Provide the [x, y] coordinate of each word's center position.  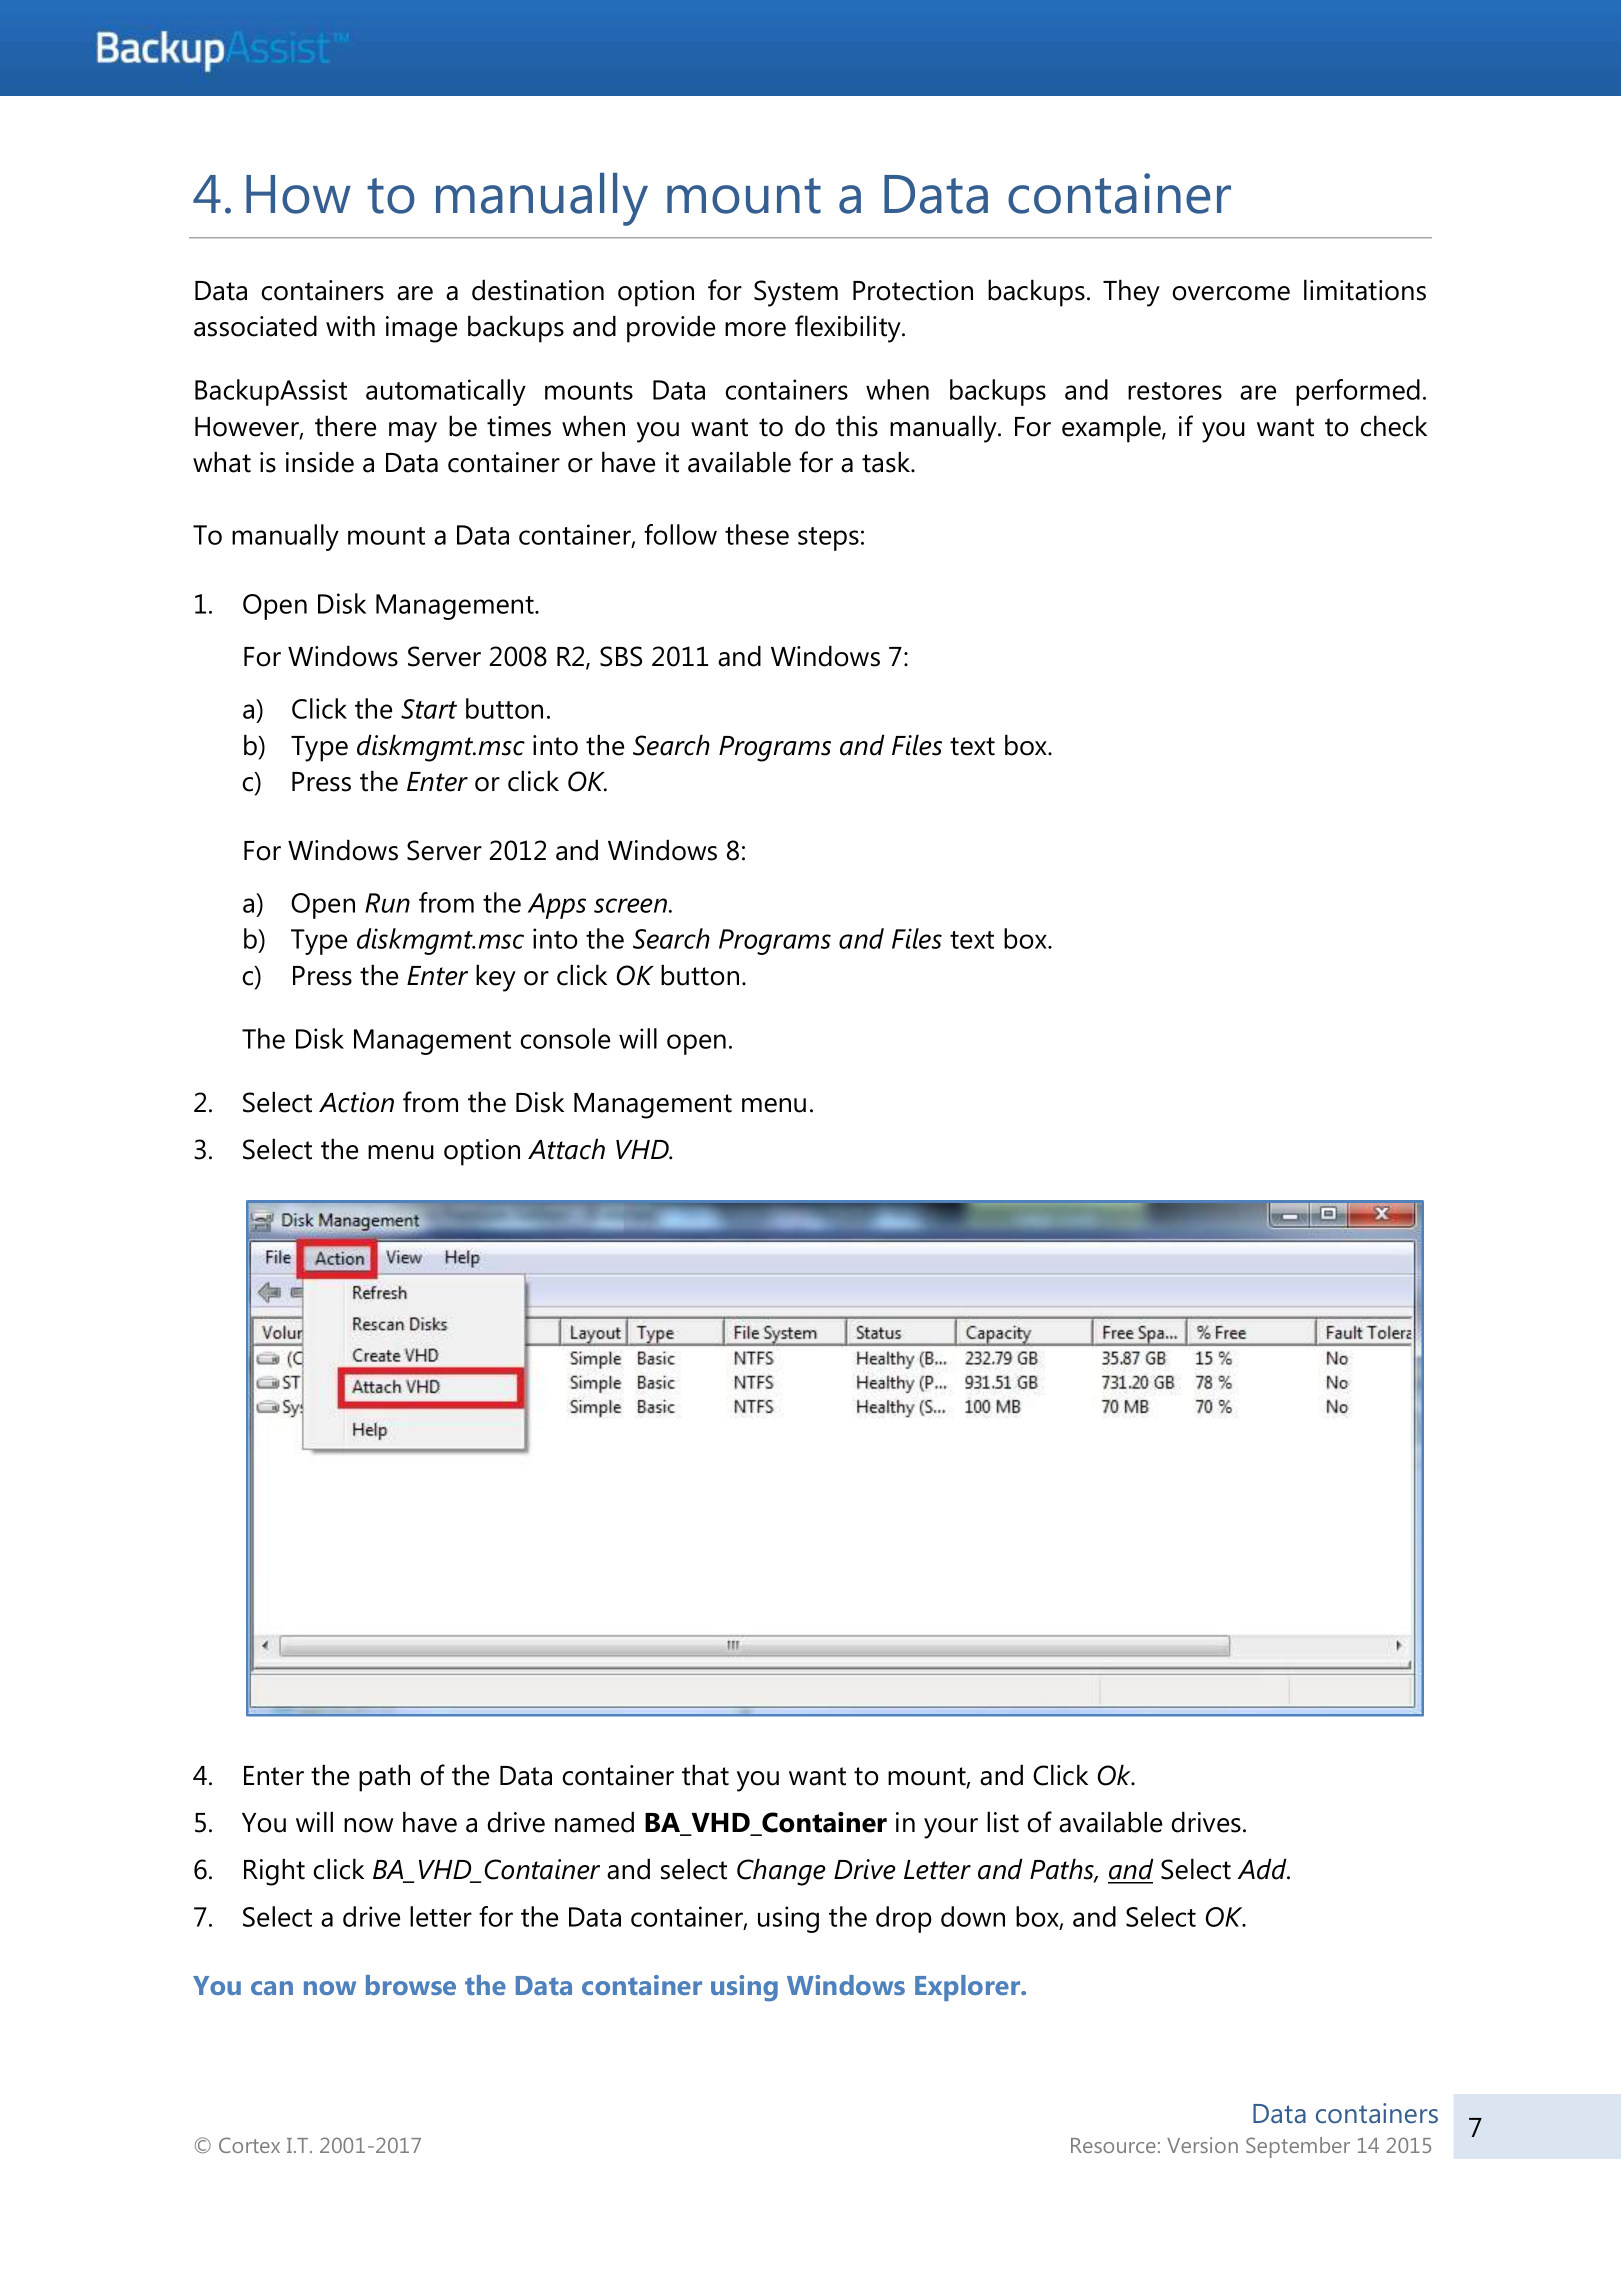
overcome [1231, 293]
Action [356, 1102]
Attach [566, 1149]
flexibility [849, 329]
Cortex [249, 2145]
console [565, 1038]
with [350, 326]
